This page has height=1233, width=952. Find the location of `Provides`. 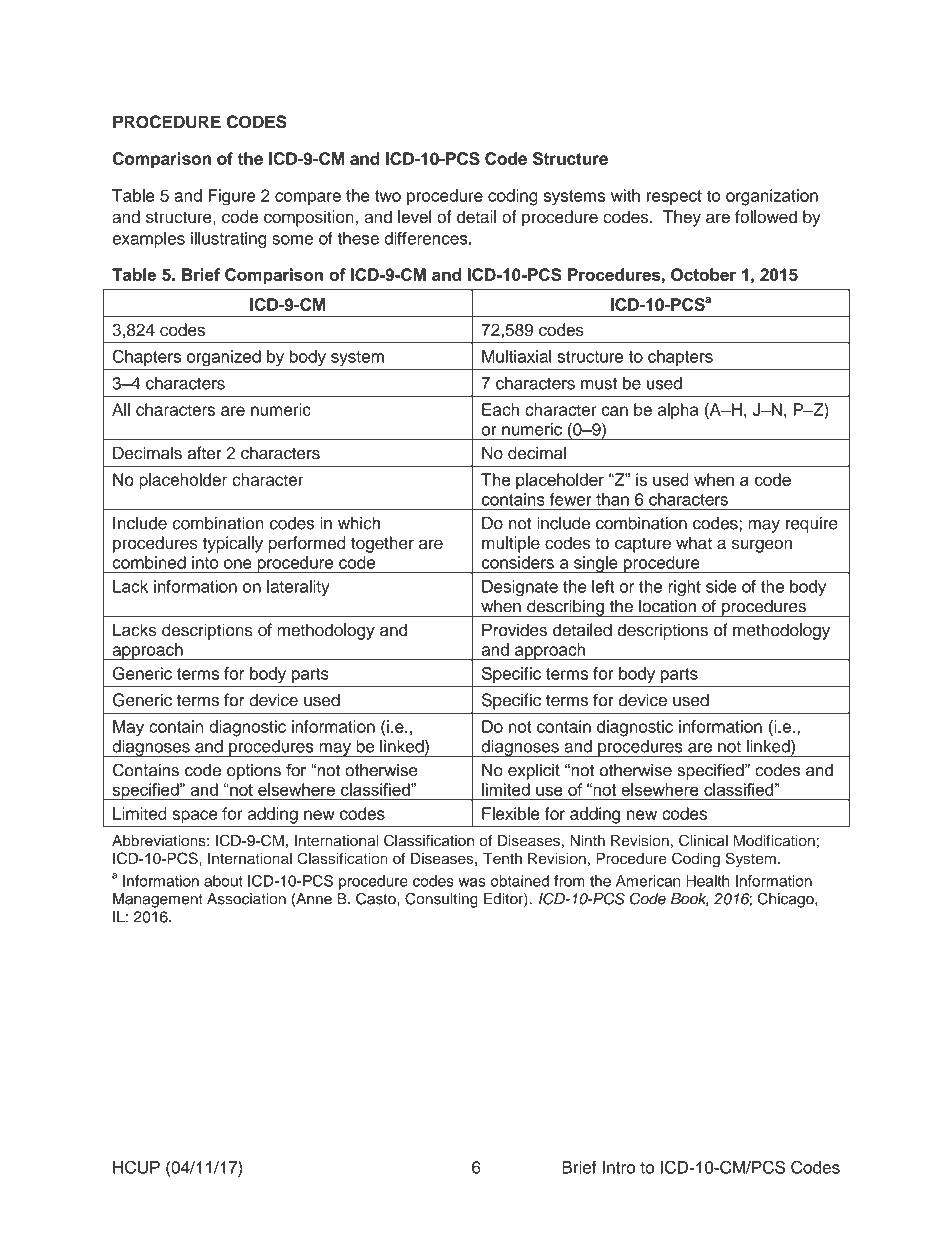

Provides is located at coordinates (514, 630).
